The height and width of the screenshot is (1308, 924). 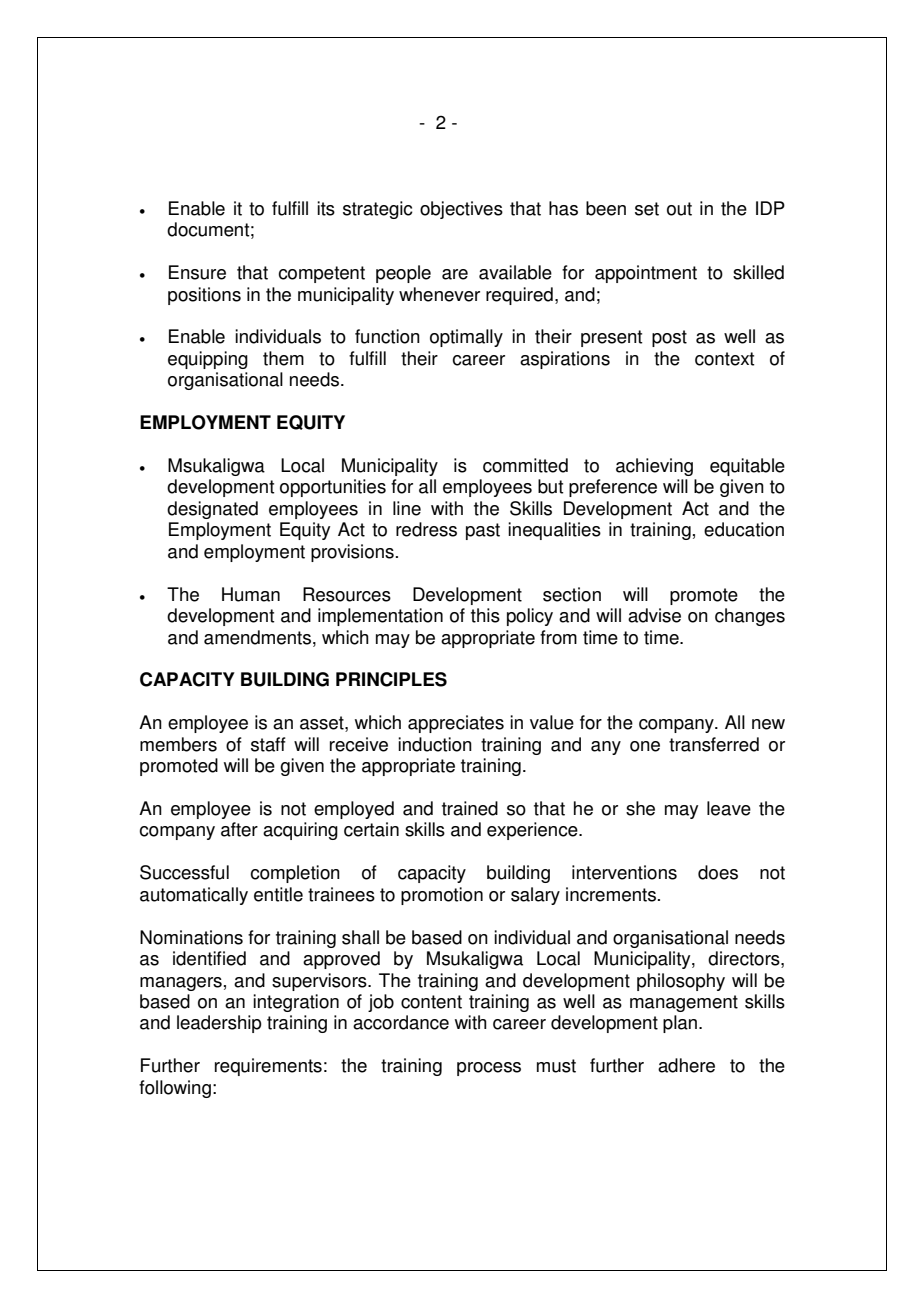 What do you see at coordinates (525, 465) in the screenshot?
I see `committed` at bounding box center [525, 465].
